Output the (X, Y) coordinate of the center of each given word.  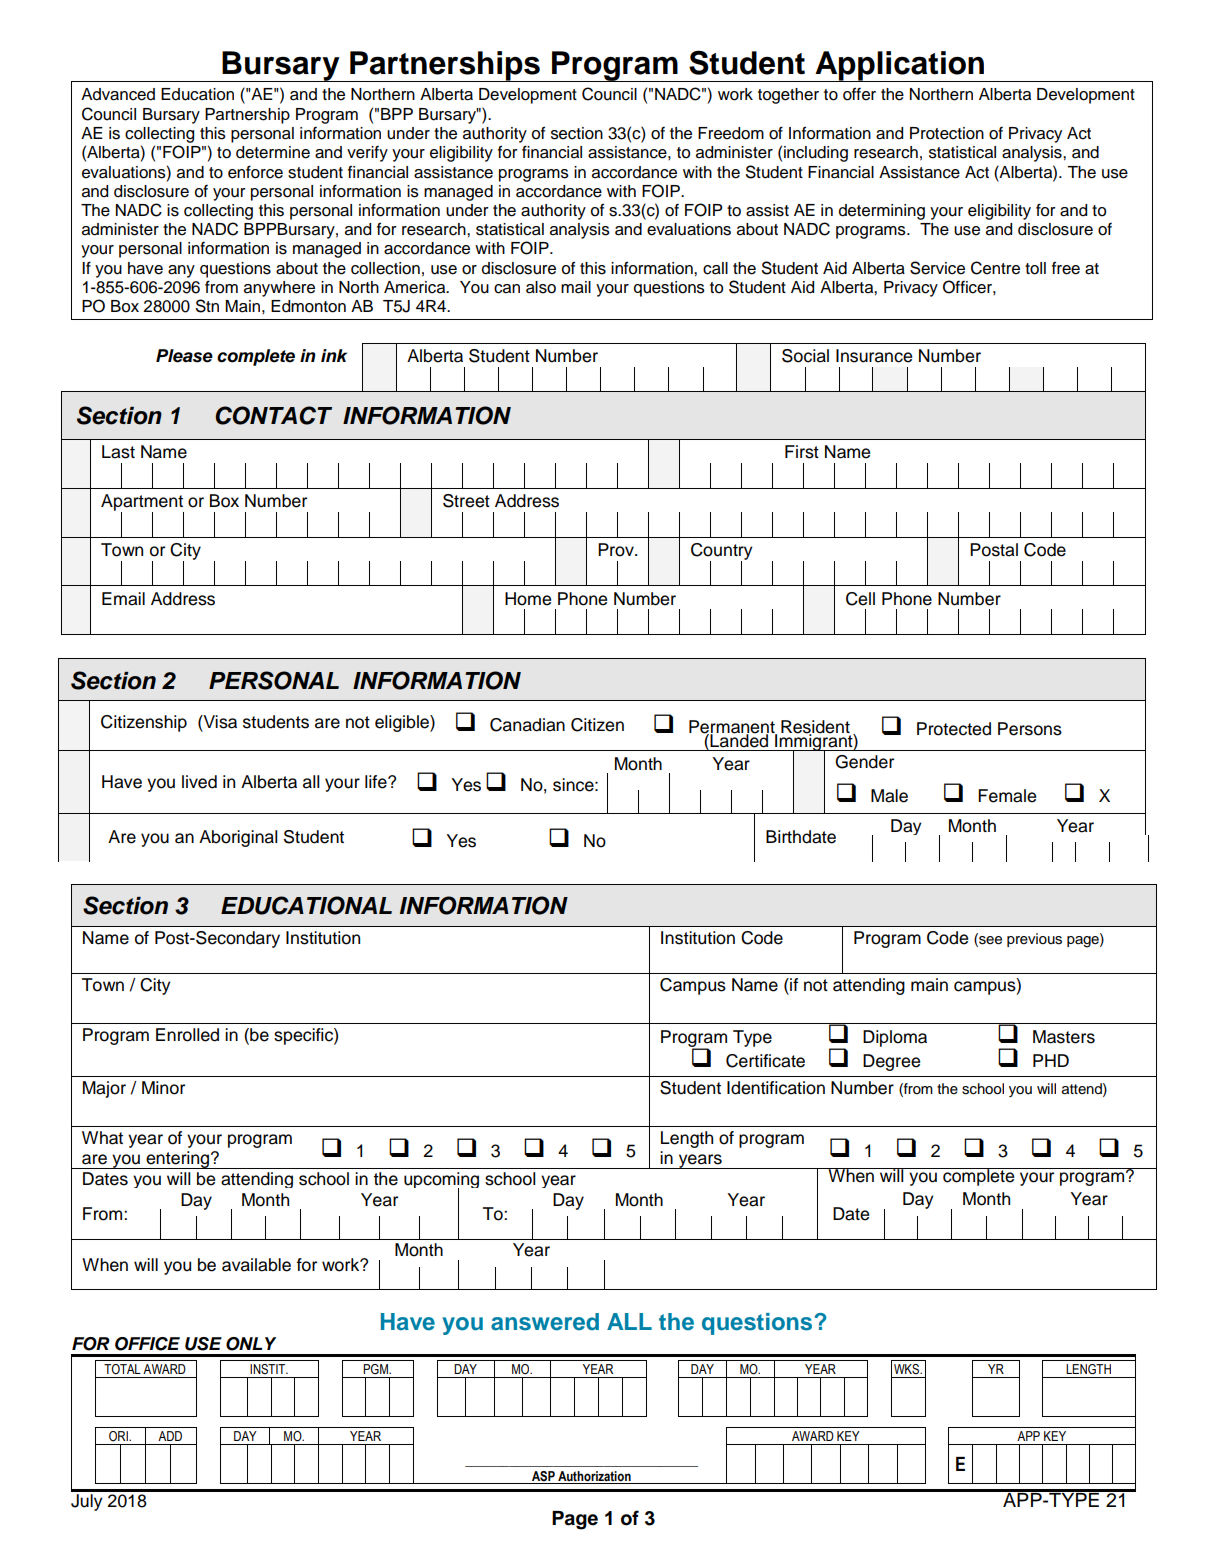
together (788, 96)
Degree (891, 1062)
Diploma (895, 1038)
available (256, 1265)
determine (273, 152)
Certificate (765, 1061)
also (541, 287)
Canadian (527, 725)
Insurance (874, 356)
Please (184, 356)
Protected (954, 729)
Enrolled (187, 1035)
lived (199, 782)
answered (545, 1322)
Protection (947, 133)
